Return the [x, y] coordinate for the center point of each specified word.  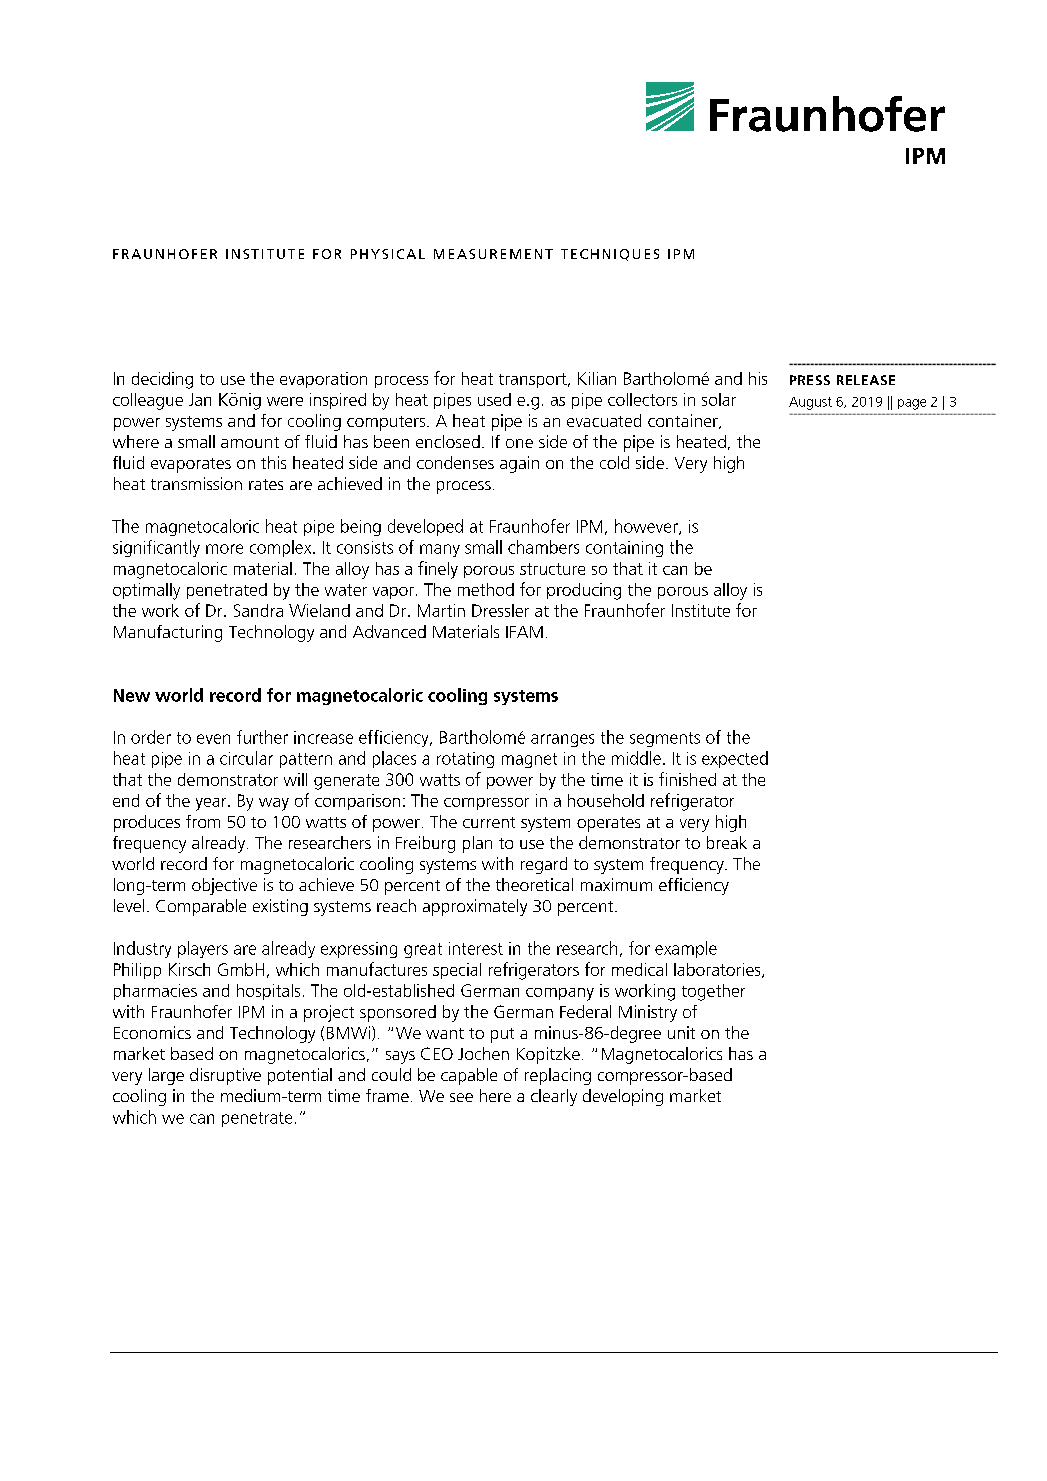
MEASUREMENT [493, 254]
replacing [558, 1076]
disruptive [225, 1076]
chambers [543, 547]
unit [681, 1032]
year [212, 804]
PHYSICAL [388, 254]
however [647, 527]
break [727, 842]
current [489, 822]
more [224, 549]
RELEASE [866, 380]
